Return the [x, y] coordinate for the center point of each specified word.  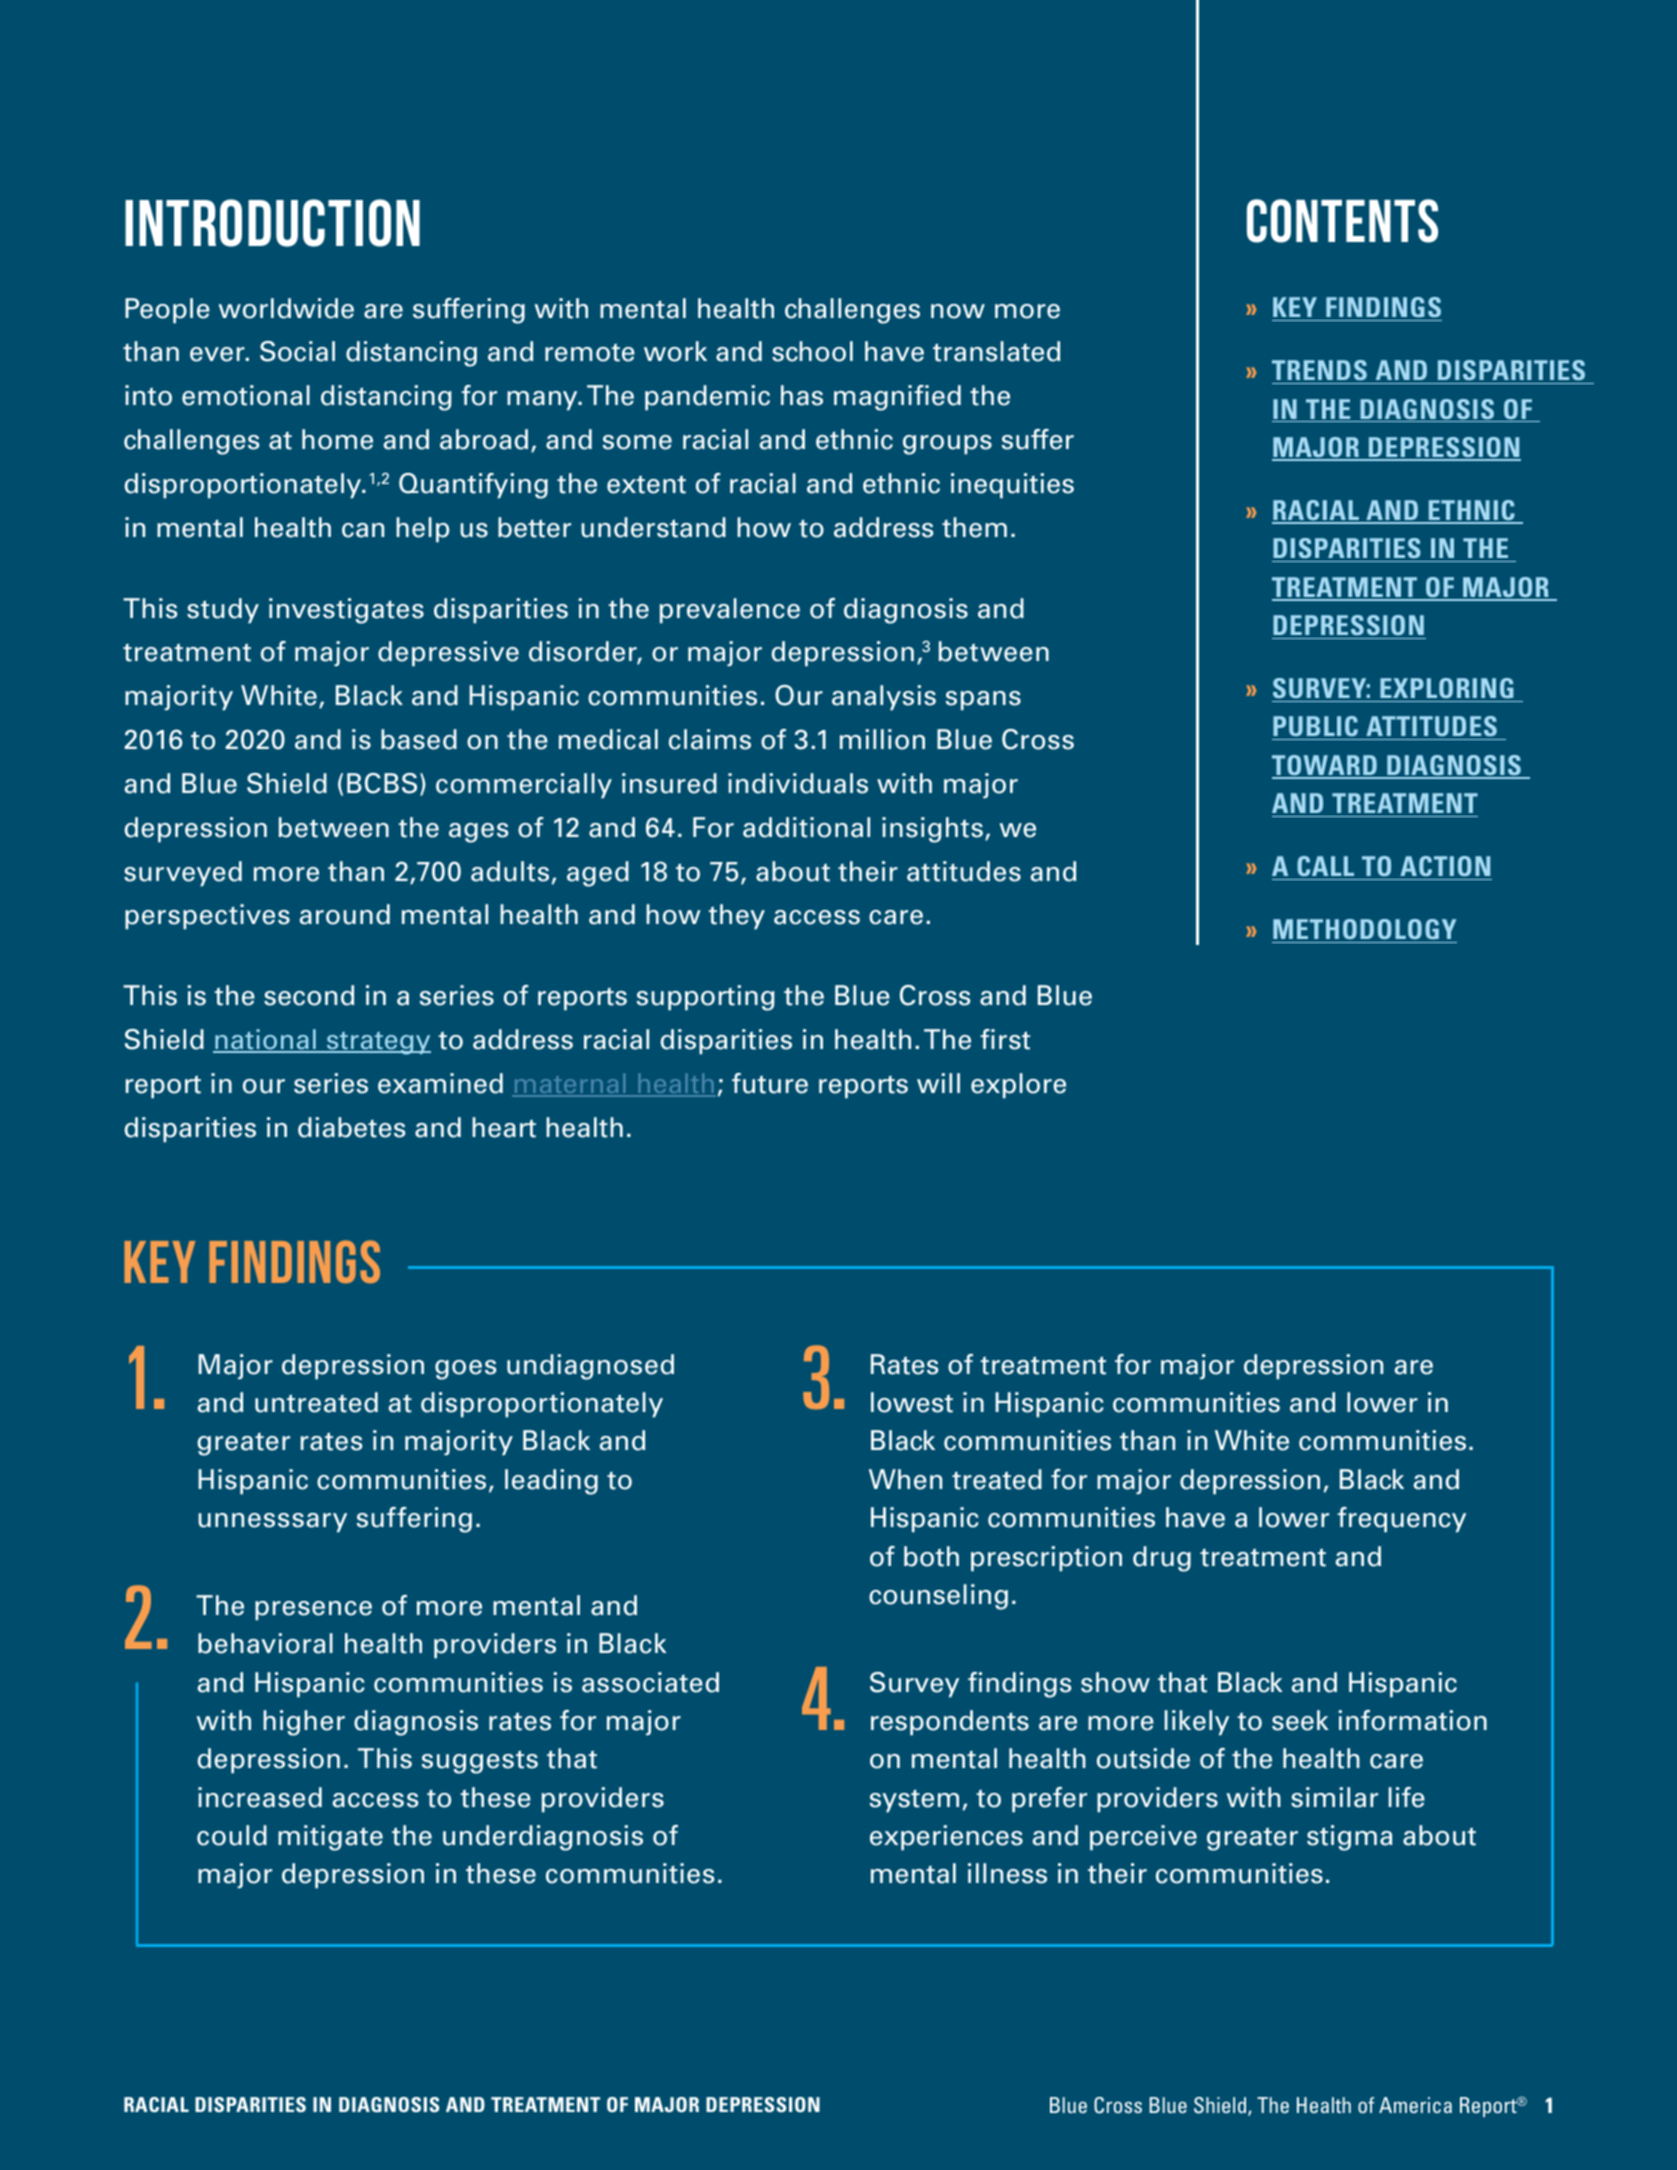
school [812, 351]
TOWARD [1326, 766]
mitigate [330, 1838]
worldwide [286, 308]
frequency [1401, 1520]
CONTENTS [1342, 221]
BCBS [382, 783]
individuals [798, 783]
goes [465, 1370]
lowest [912, 1402]
